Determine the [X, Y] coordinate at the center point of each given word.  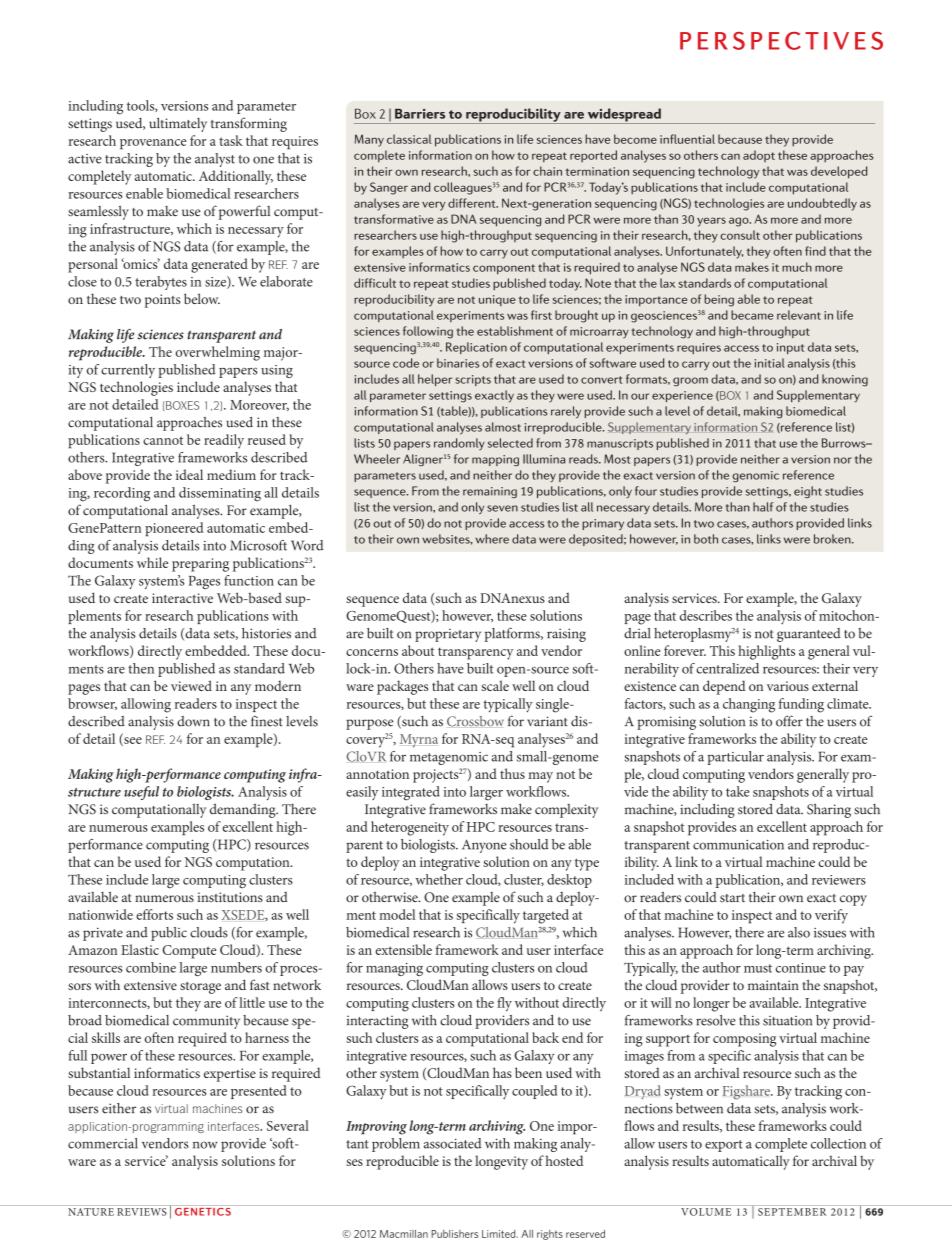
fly [504, 1004]
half [763, 507]
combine [151, 967]
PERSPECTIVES [781, 41]
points [163, 301]
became [752, 315]
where [492, 539]
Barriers [420, 114]
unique [497, 300]
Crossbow [475, 721]
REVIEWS [142, 1212]
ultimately [178, 124]
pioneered [174, 529]
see [132, 741]
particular [735, 758]
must [758, 968]
